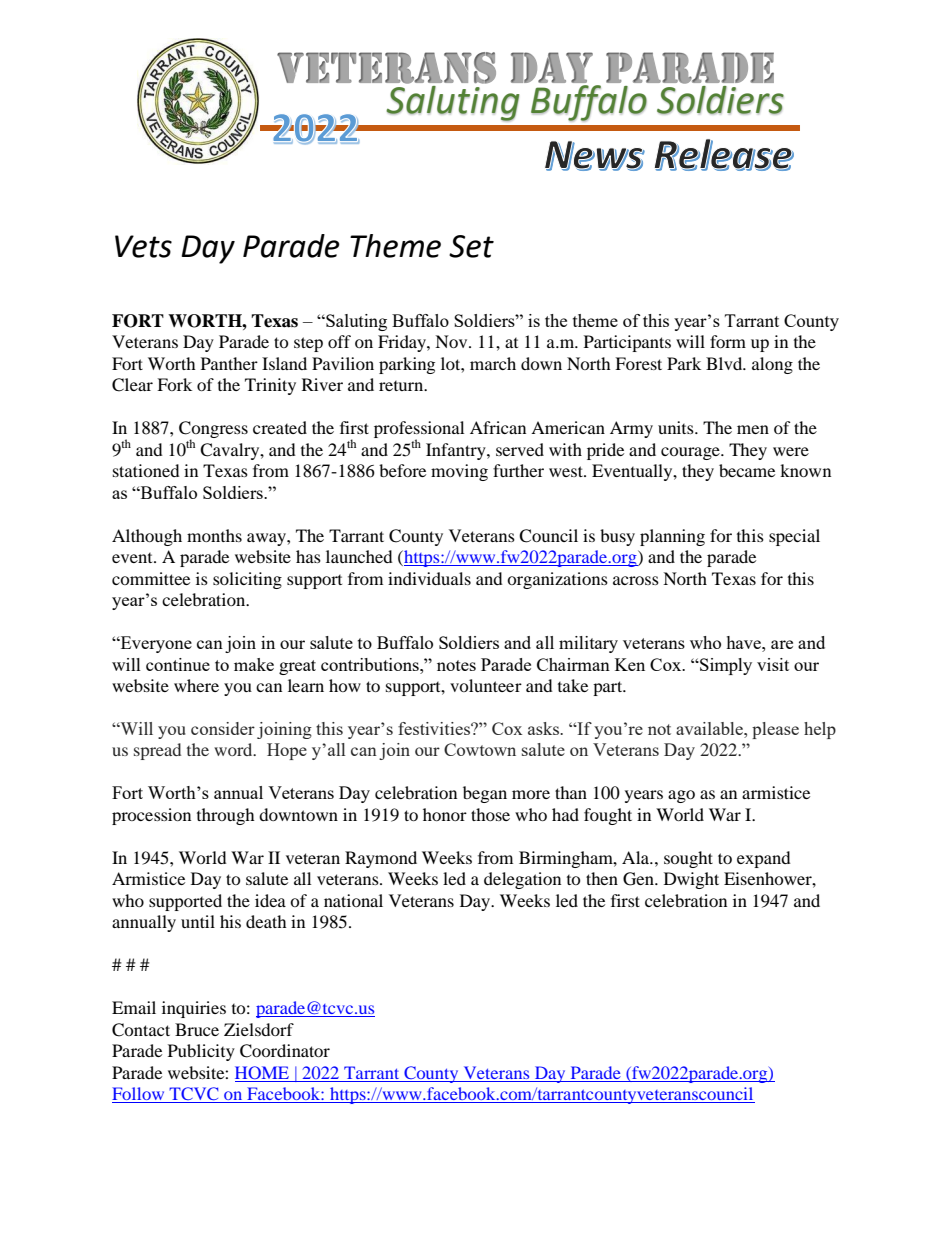 This image has width=952, height=1233. Describe the element at coordinates (794, 537) in the image. I see `special` at that location.
